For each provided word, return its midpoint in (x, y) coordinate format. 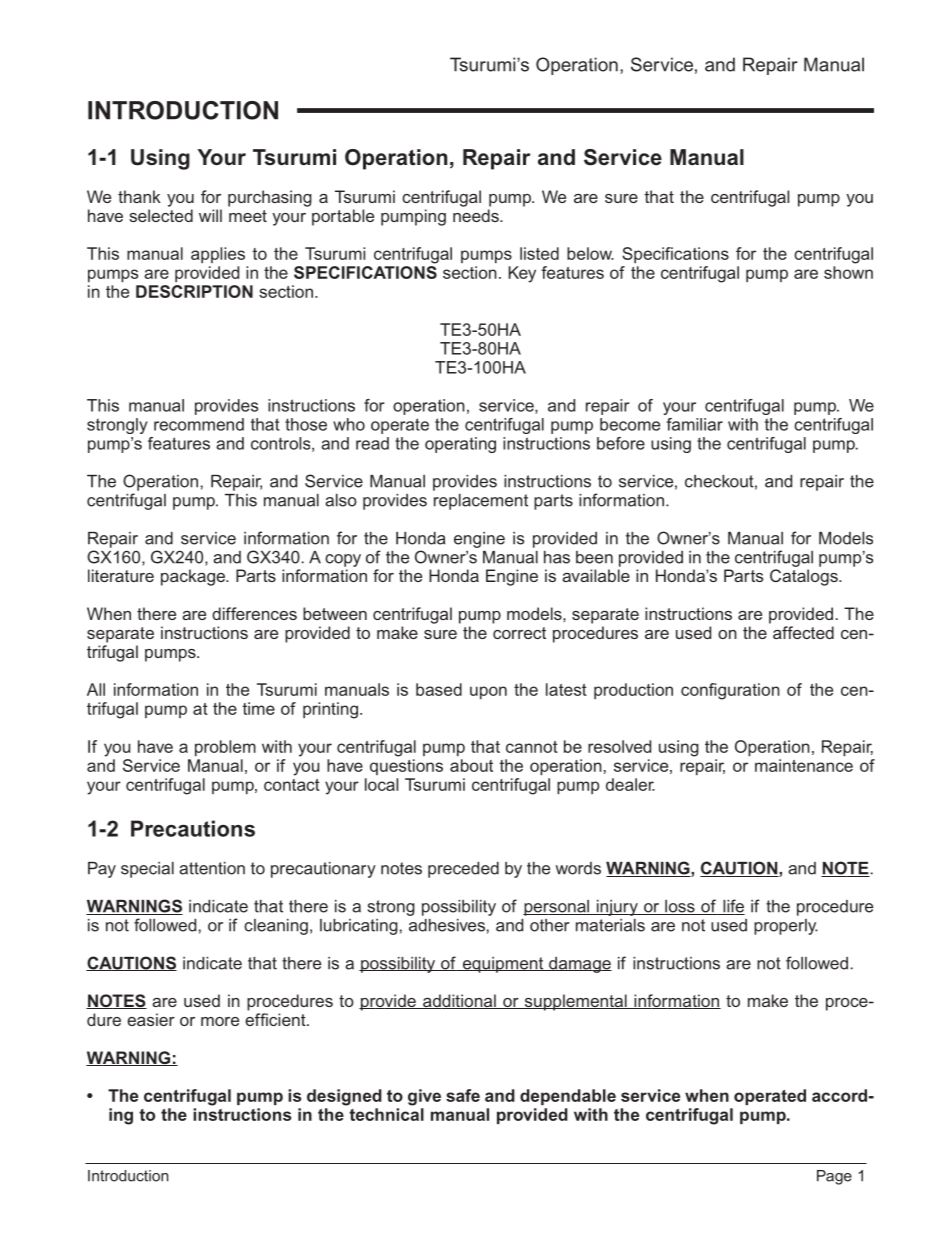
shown (848, 272)
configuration (730, 691)
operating (460, 445)
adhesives (447, 925)
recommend (199, 424)
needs (477, 215)
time (259, 708)
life (733, 907)
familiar (694, 424)
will (210, 215)
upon (488, 692)
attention (212, 868)
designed (344, 1097)
